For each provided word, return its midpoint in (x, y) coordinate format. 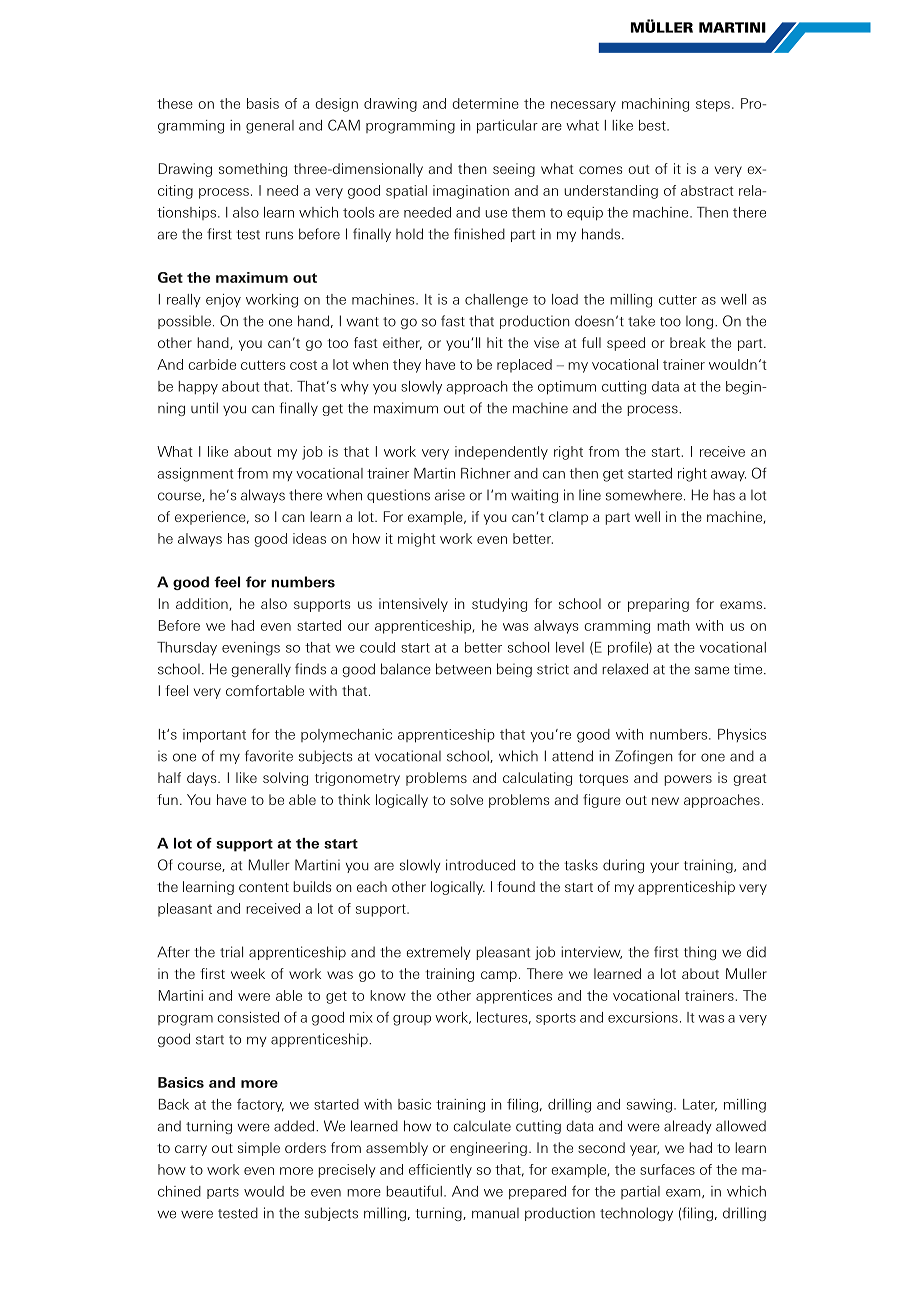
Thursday (187, 649)
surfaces (667, 1169)
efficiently (440, 1171)
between (463, 669)
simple (259, 1149)
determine (485, 103)
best (653, 125)
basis (263, 103)
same (712, 670)
